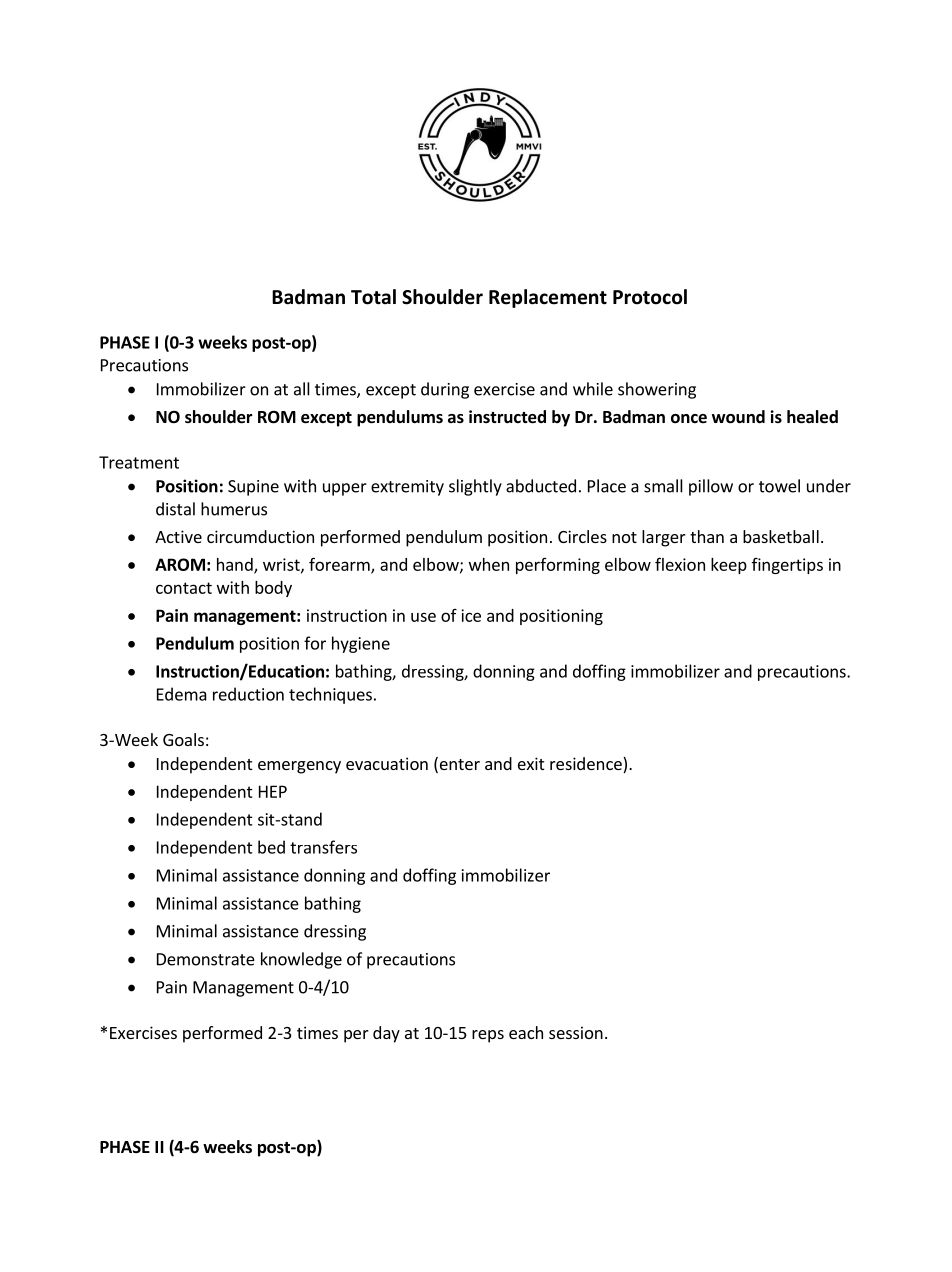 This screenshot has height=1272, width=952. Describe the element at coordinates (729, 566) in the screenshot. I see `keep` at that location.
